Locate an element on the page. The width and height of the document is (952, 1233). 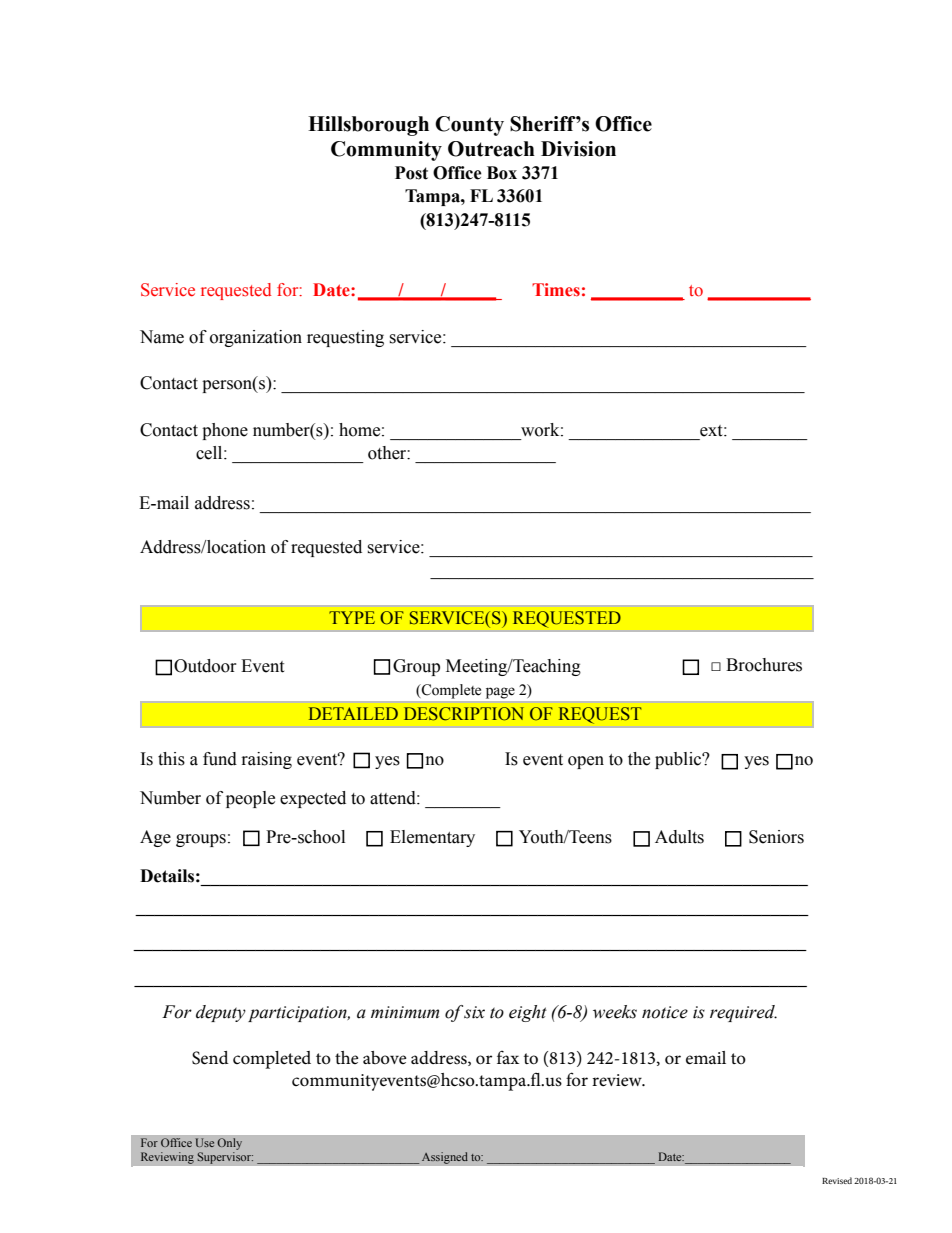
Hillsborough is located at coordinates (368, 126).
